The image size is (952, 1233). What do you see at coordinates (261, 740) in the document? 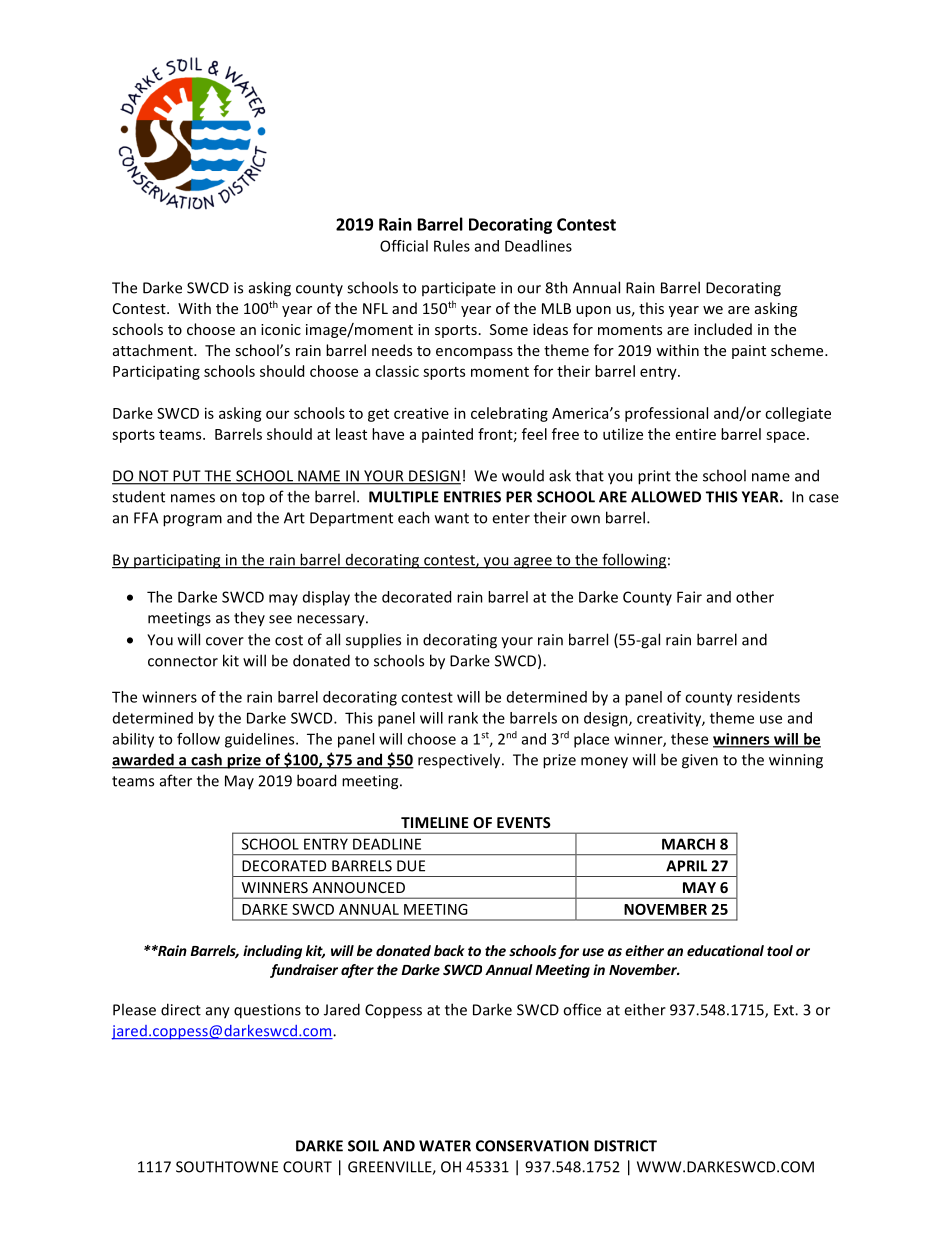
I see `guidelines` at bounding box center [261, 740].
